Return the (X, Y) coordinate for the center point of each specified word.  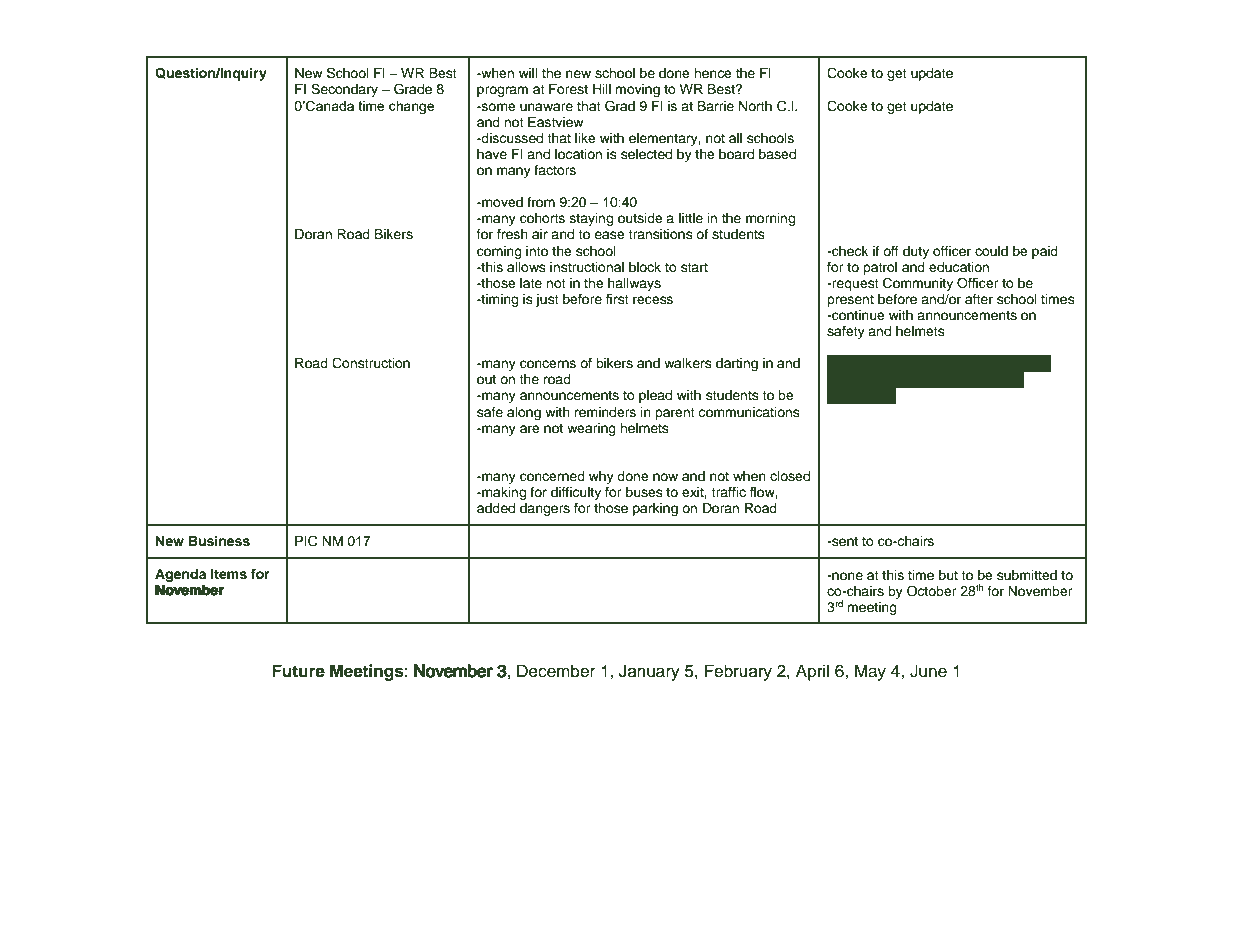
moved (501, 202)
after (979, 299)
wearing (591, 429)
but (948, 575)
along (524, 413)
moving (637, 90)
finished (950, 379)
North (755, 106)
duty (916, 252)
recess (653, 300)
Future (298, 671)
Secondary (344, 90)
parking (655, 509)
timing (498, 300)
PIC (306, 541)
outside (640, 218)
